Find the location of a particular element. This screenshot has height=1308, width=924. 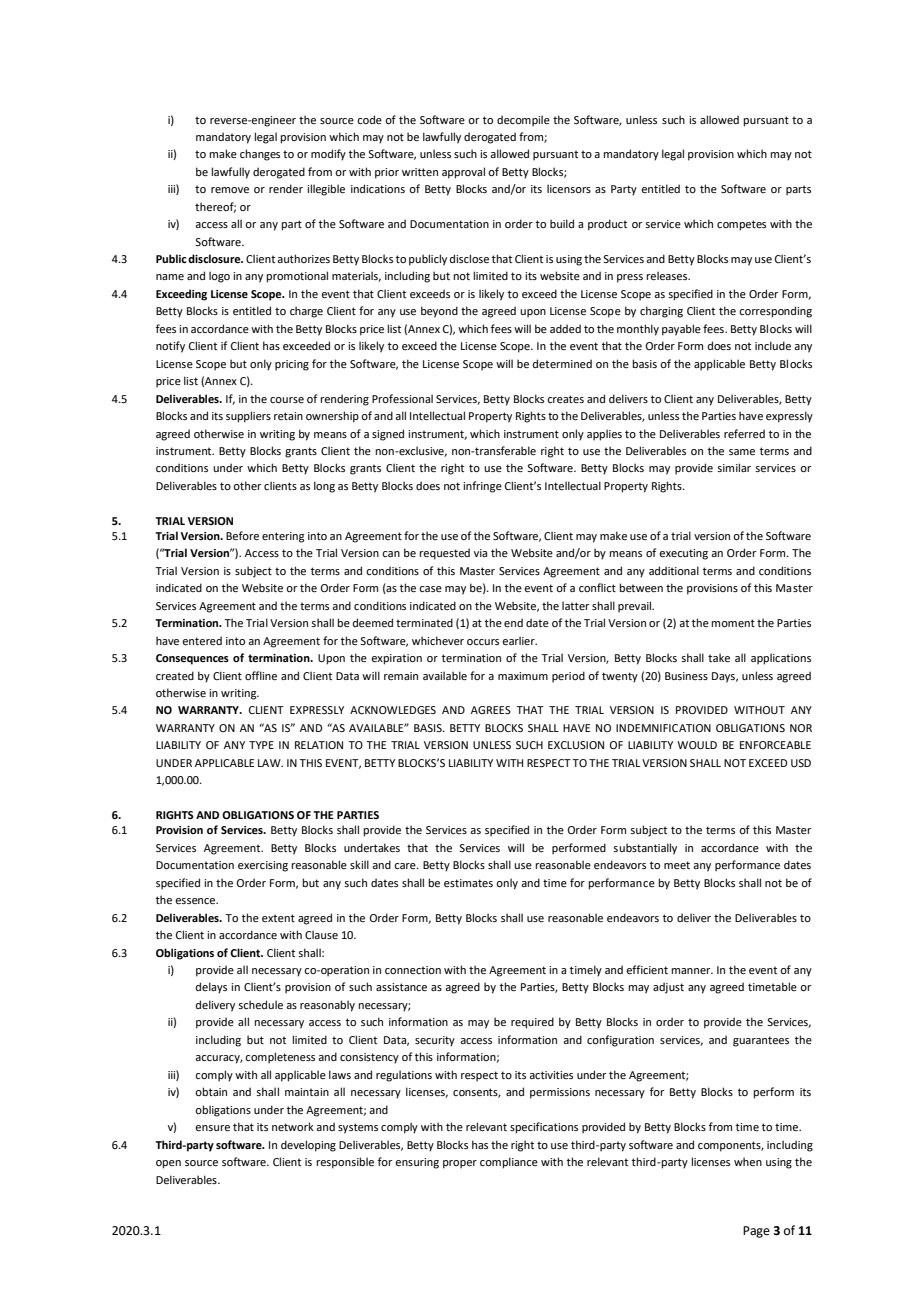

competes is located at coordinates (741, 225).
